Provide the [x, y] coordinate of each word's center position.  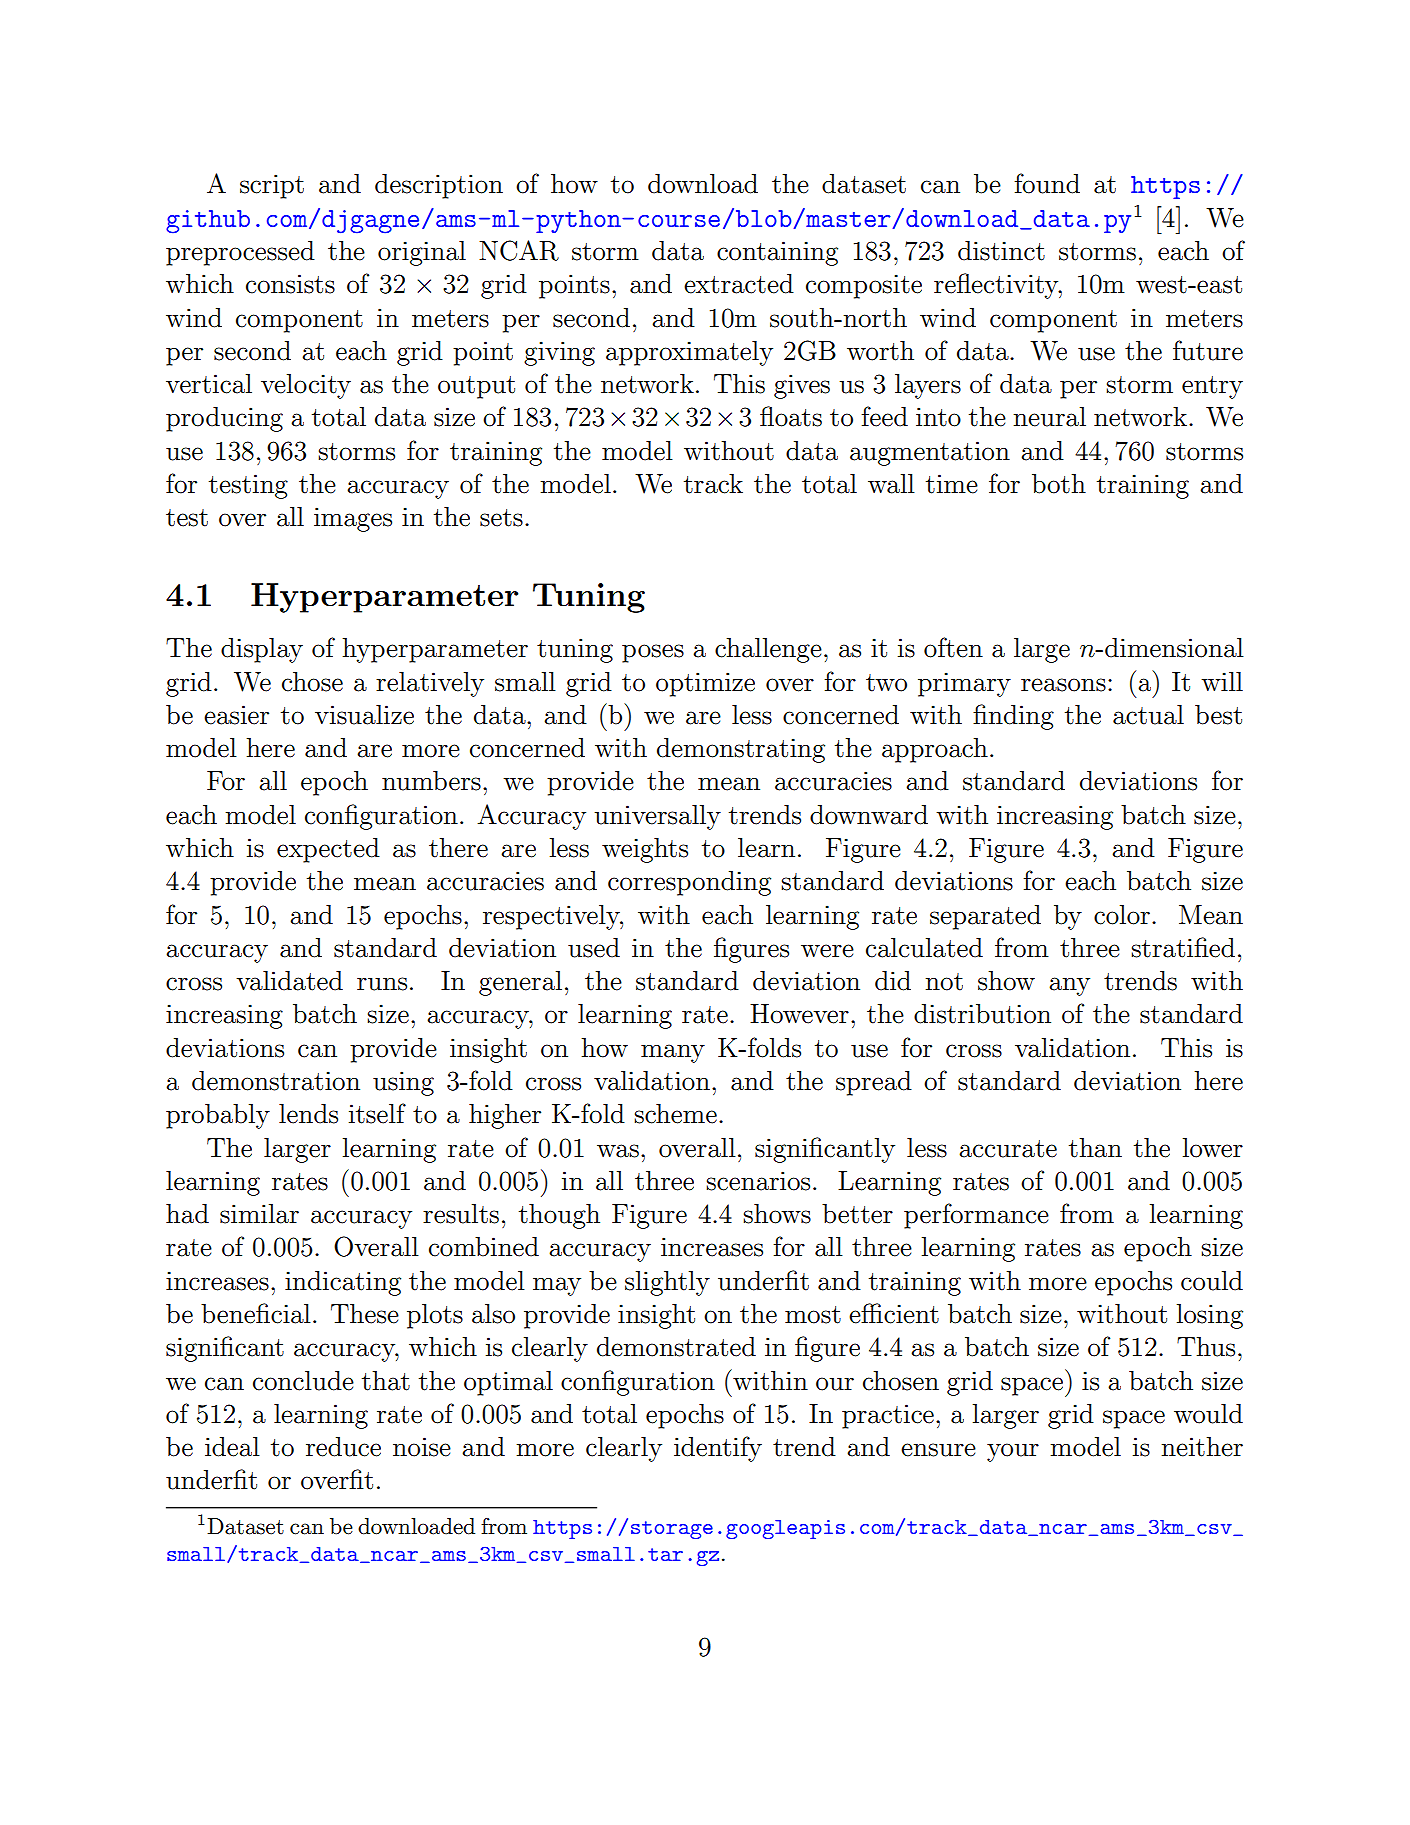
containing [777, 253]
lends [308, 1114]
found [1047, 183]
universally [658, 817]
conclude [303, 1381]
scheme [675, 1114]
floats [791, 416]
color [1122, 915]
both [1059, 484]
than [1095, 1148]
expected [328, 850]
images [353, 519]
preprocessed [240, 253]
